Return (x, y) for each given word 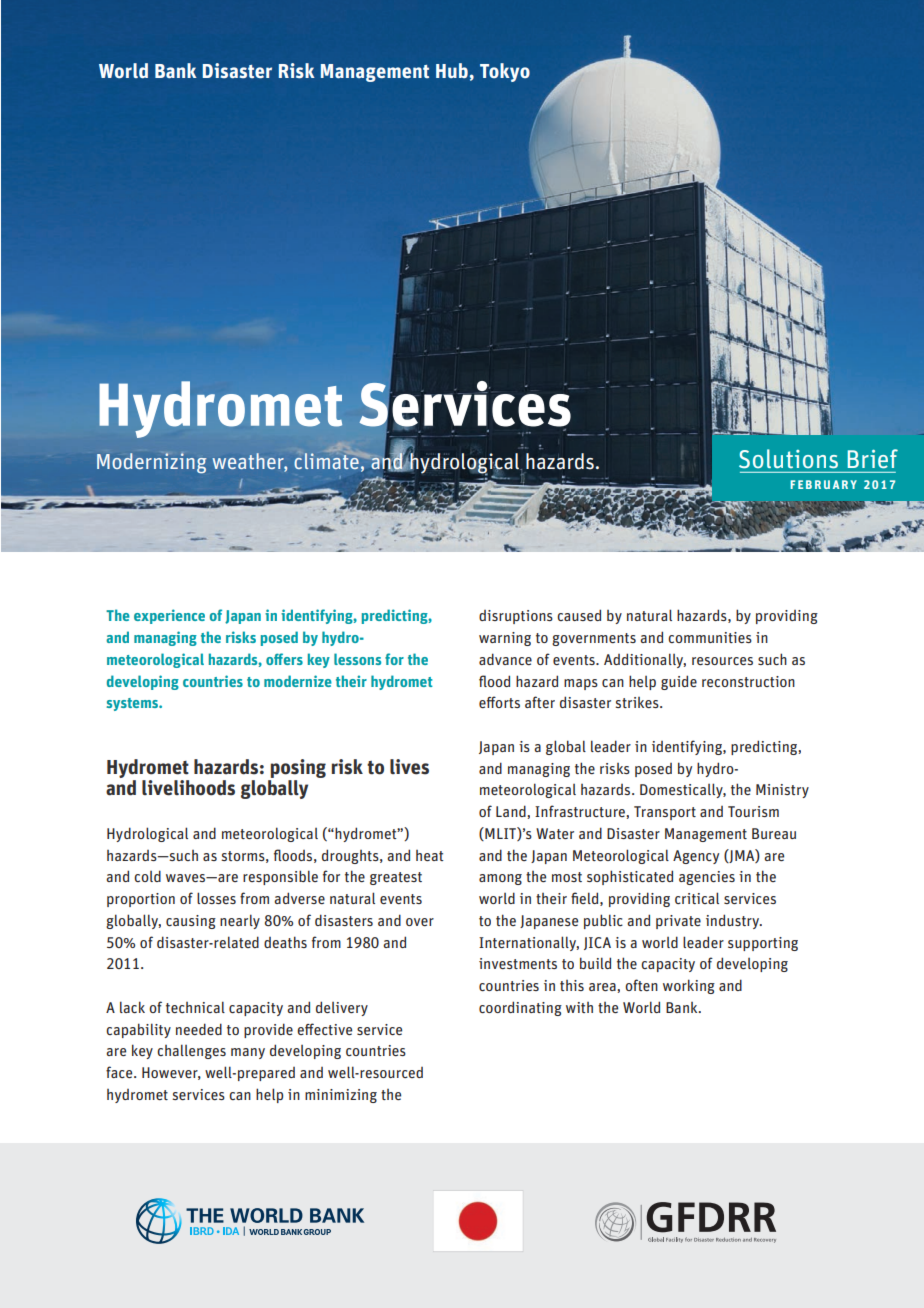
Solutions (788, 459)
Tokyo (505, 72)
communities (710, 637)
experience (169, 616)
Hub (452, 70)
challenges (191, 1051)
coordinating (520, 1008)
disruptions (516, 617)
